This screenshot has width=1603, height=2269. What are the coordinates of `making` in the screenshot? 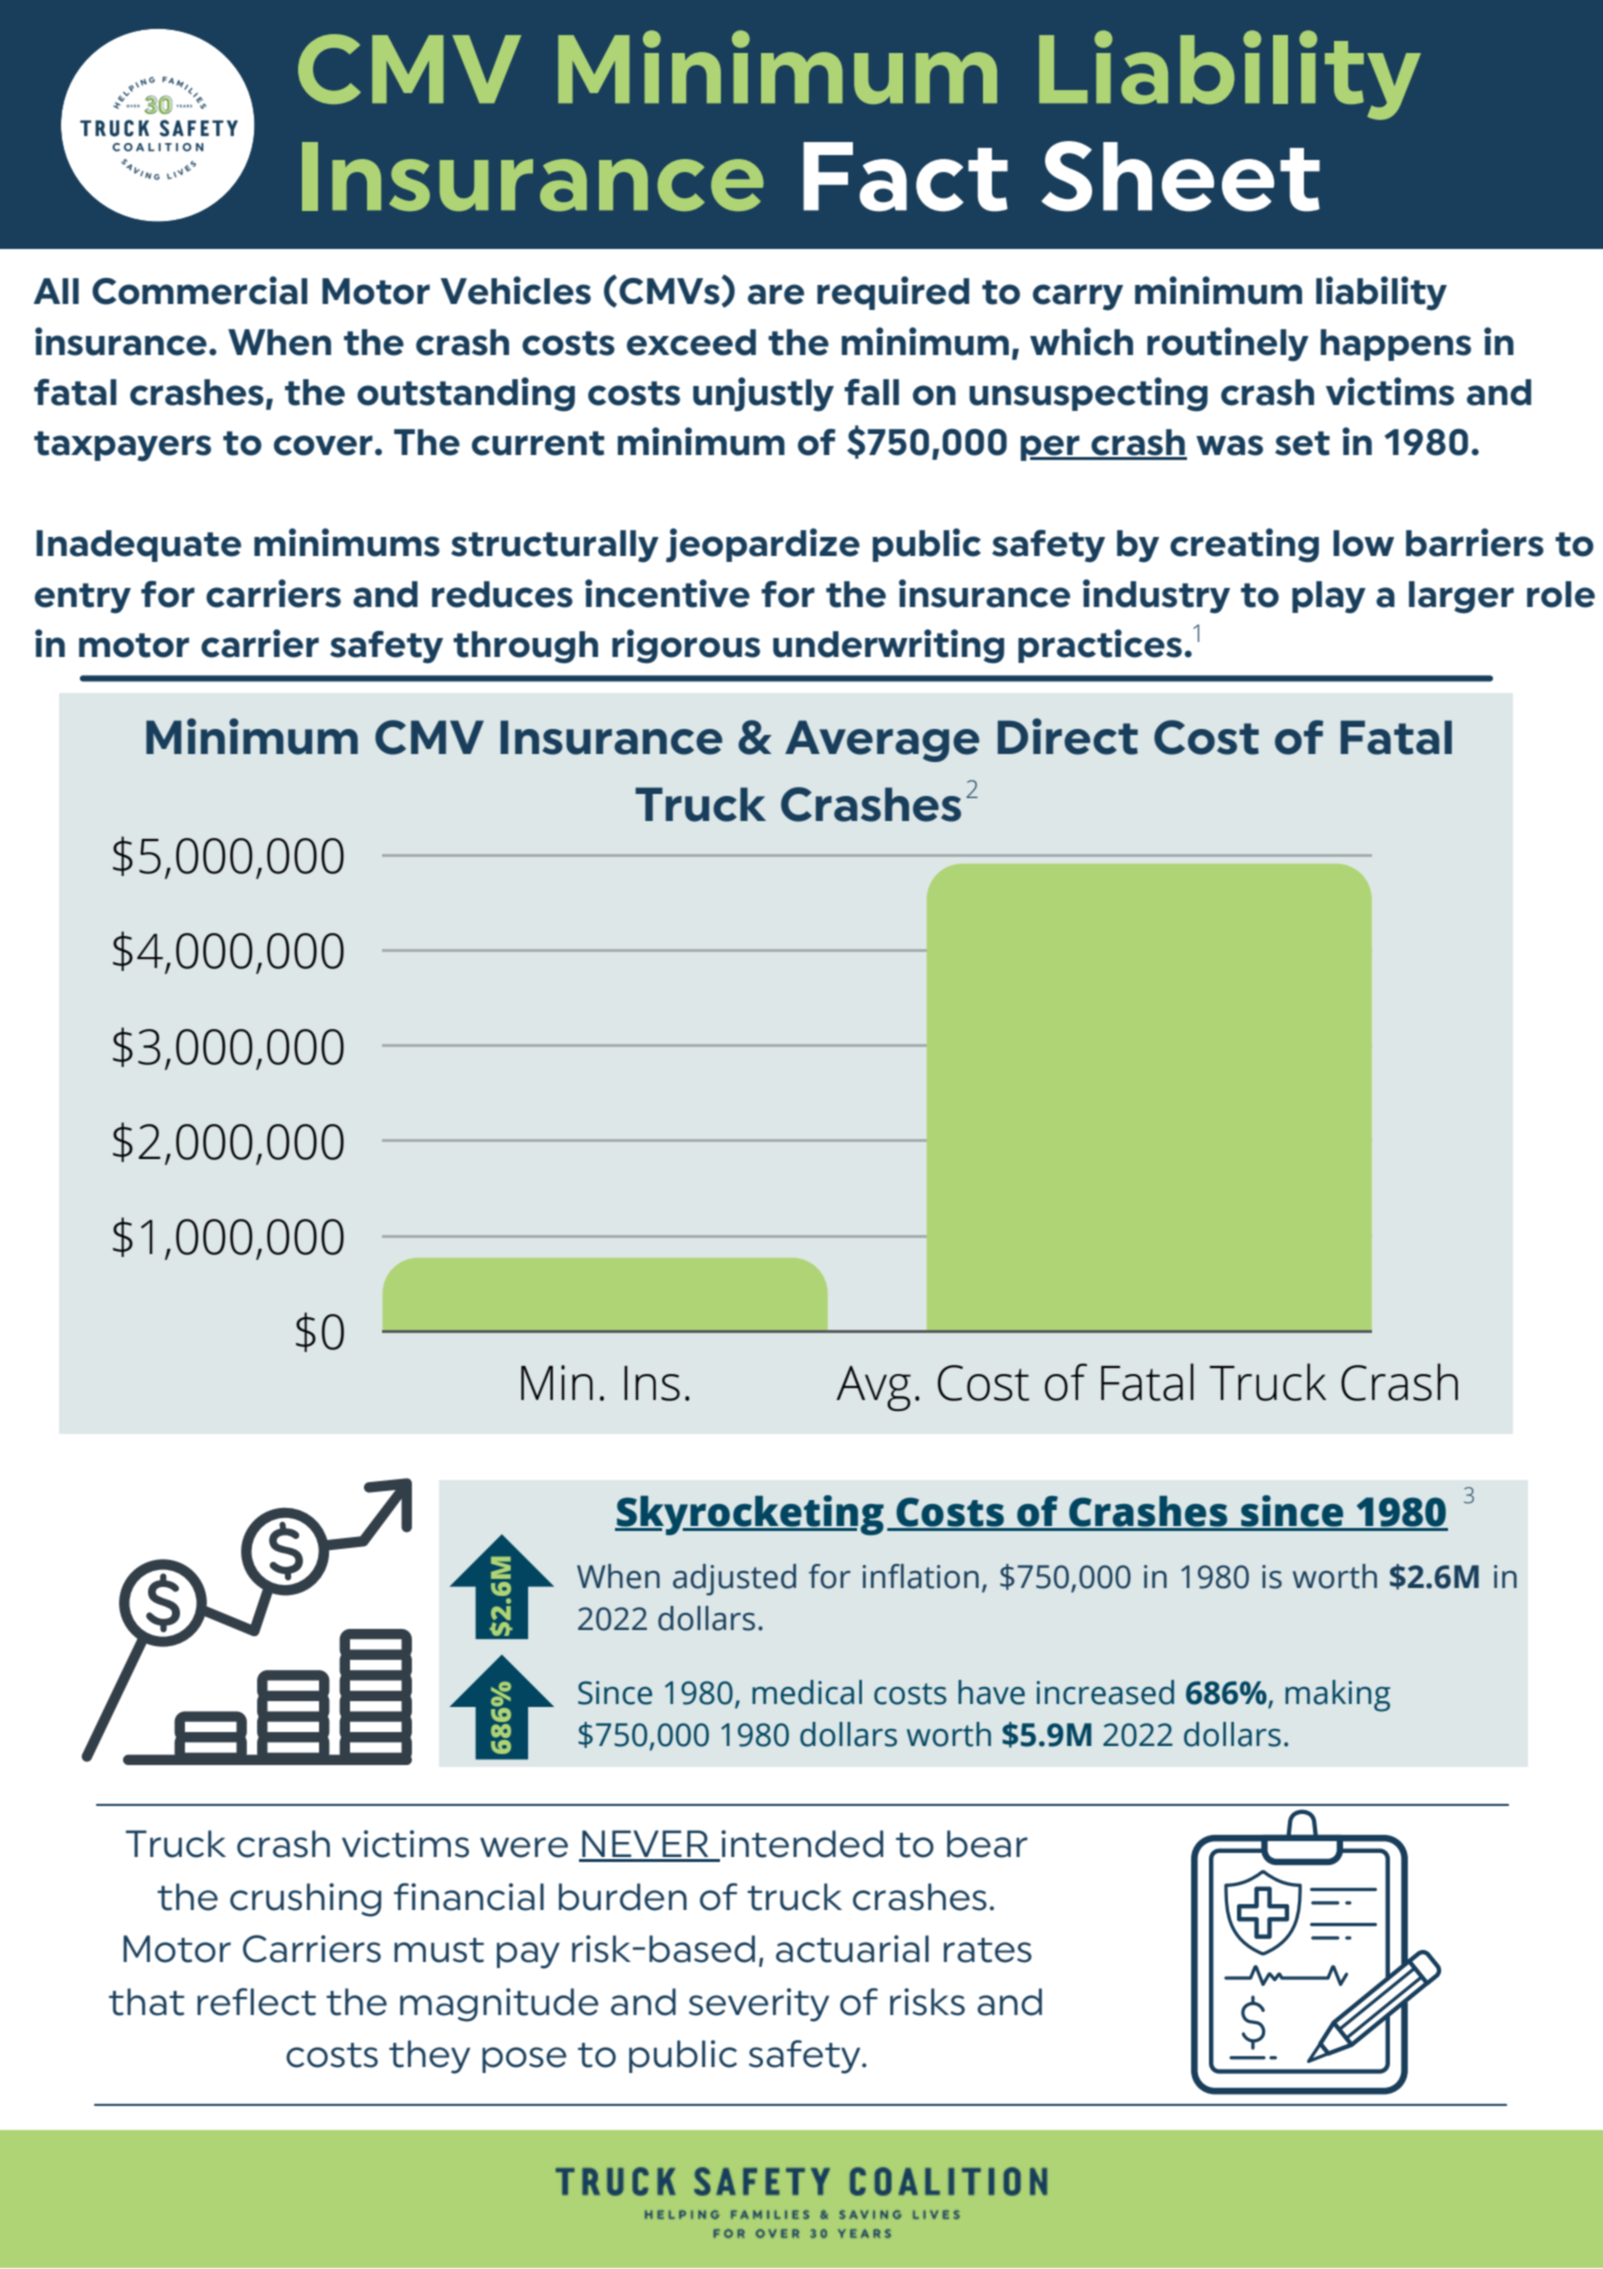 It's located at (1337, 1696).
